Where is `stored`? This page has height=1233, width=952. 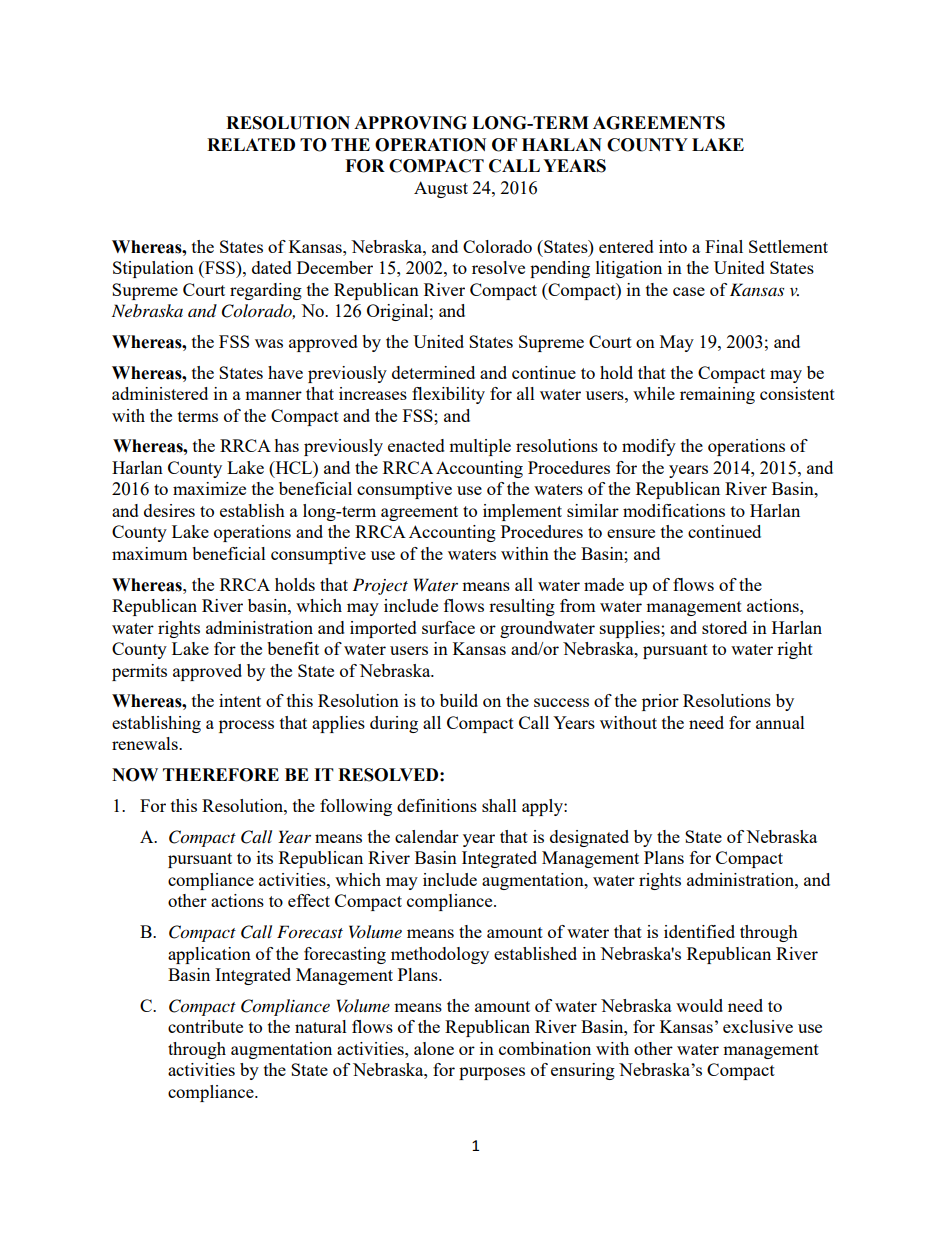 stored is located at coordinates (724, 627).
